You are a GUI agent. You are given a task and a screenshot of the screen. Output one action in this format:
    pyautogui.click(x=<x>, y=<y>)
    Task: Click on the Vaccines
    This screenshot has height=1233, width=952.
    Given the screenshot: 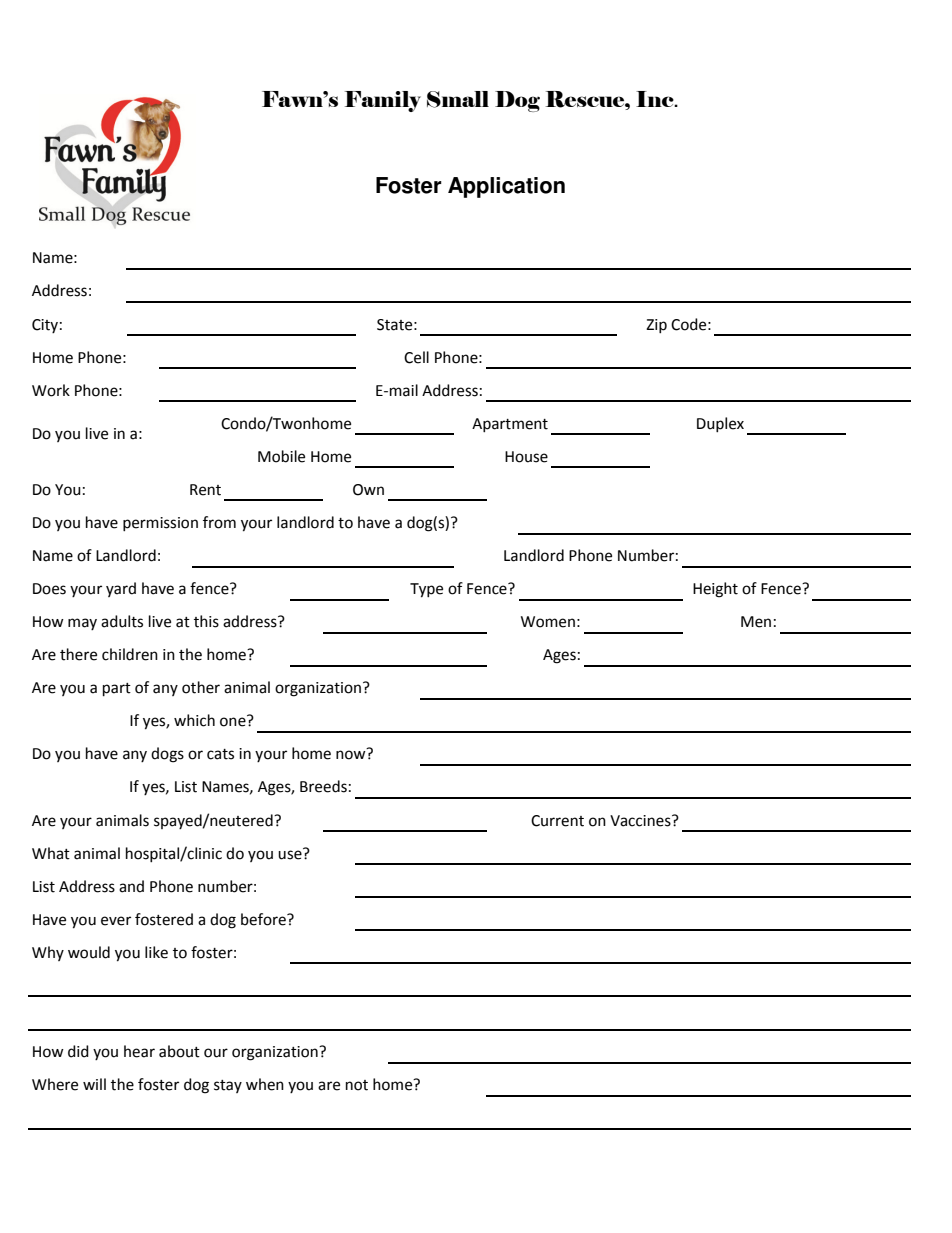 What is the action you would take?
    pyautogui.click(x=641, y=821)
